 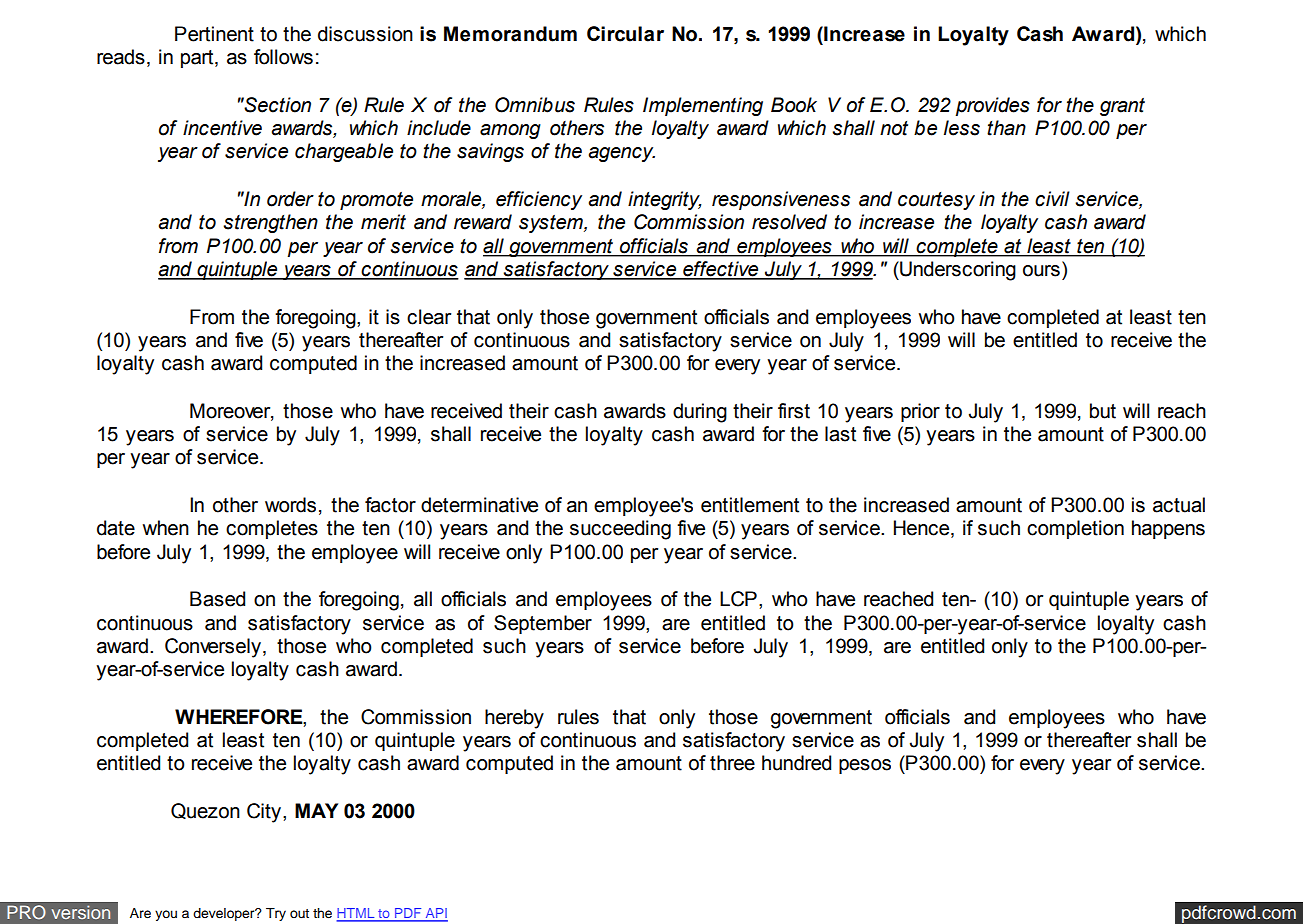 What do you see at coordinates (620, 530) in the screenshot?
I see `succeeding` at bounding box center [620, 530].
